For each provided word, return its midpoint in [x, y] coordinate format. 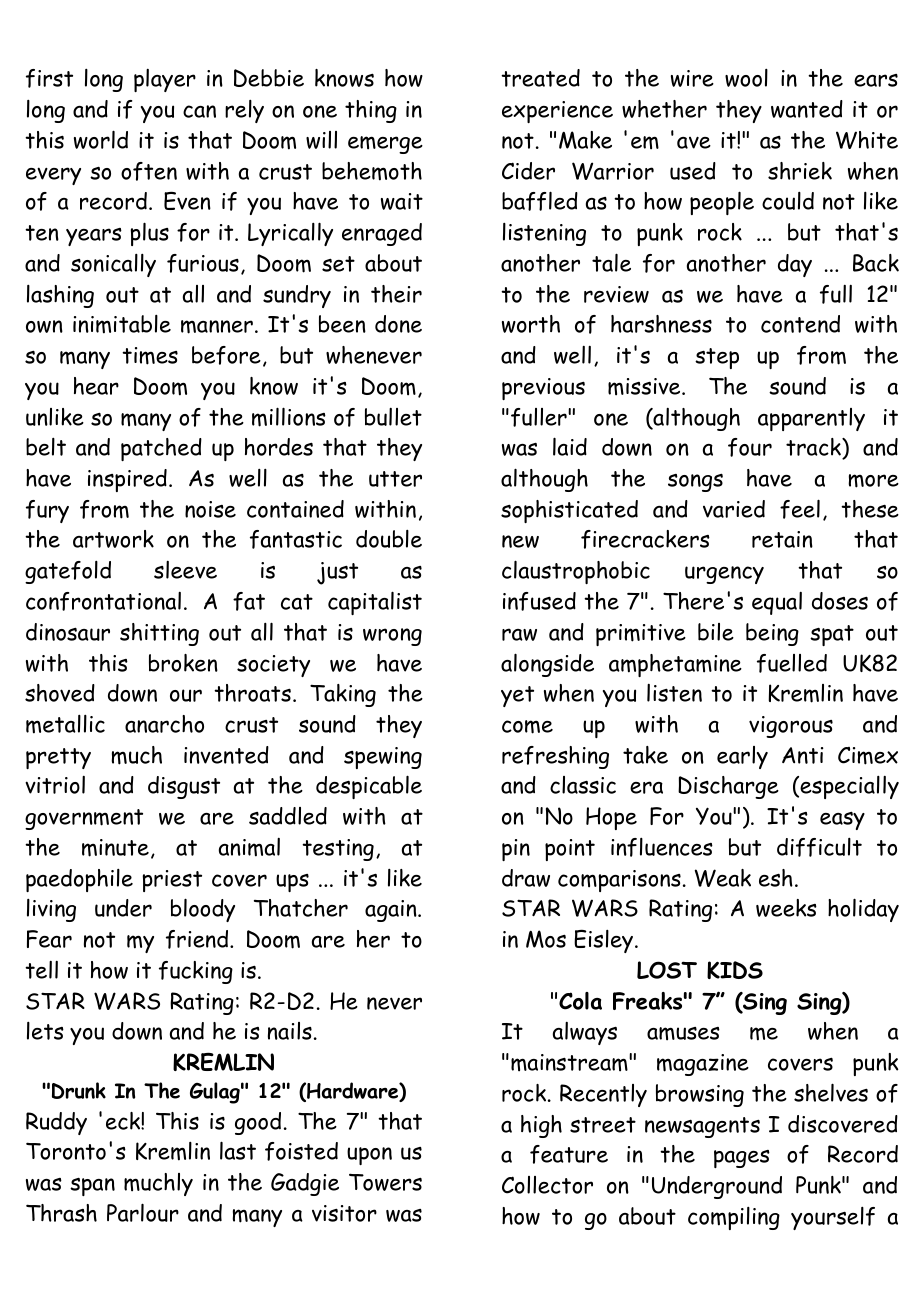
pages [742, 1159]
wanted [807, 109]
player [165, 80]
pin [516, 850]
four [750, 447]
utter [395, 479]
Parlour [143, 1212]
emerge [385, 145]
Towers [385, 1182]
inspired [127, 480]
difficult [819, 847]
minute [115, 848]
